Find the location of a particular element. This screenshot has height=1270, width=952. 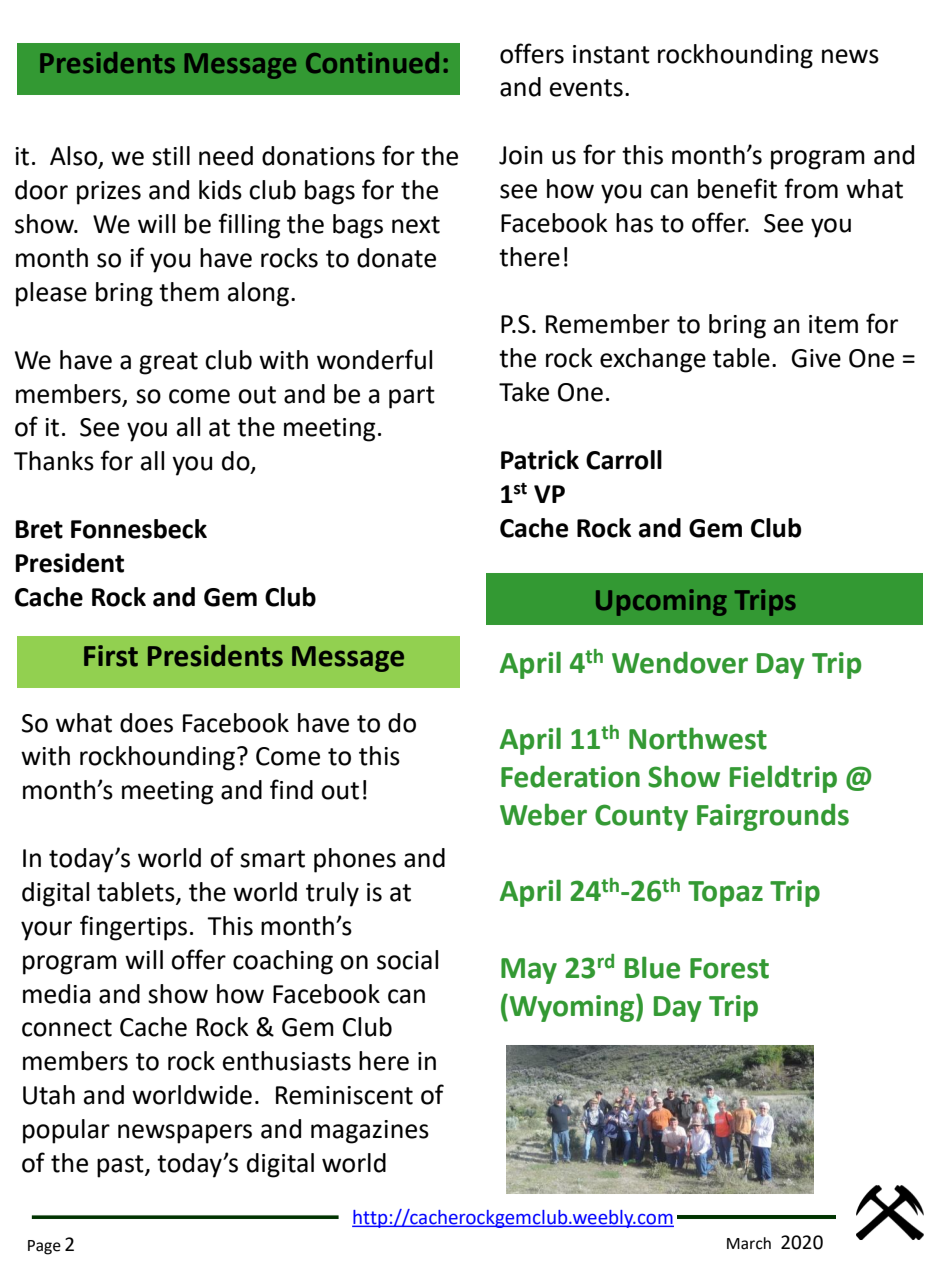

March is located at coordinates (749, 1243).
